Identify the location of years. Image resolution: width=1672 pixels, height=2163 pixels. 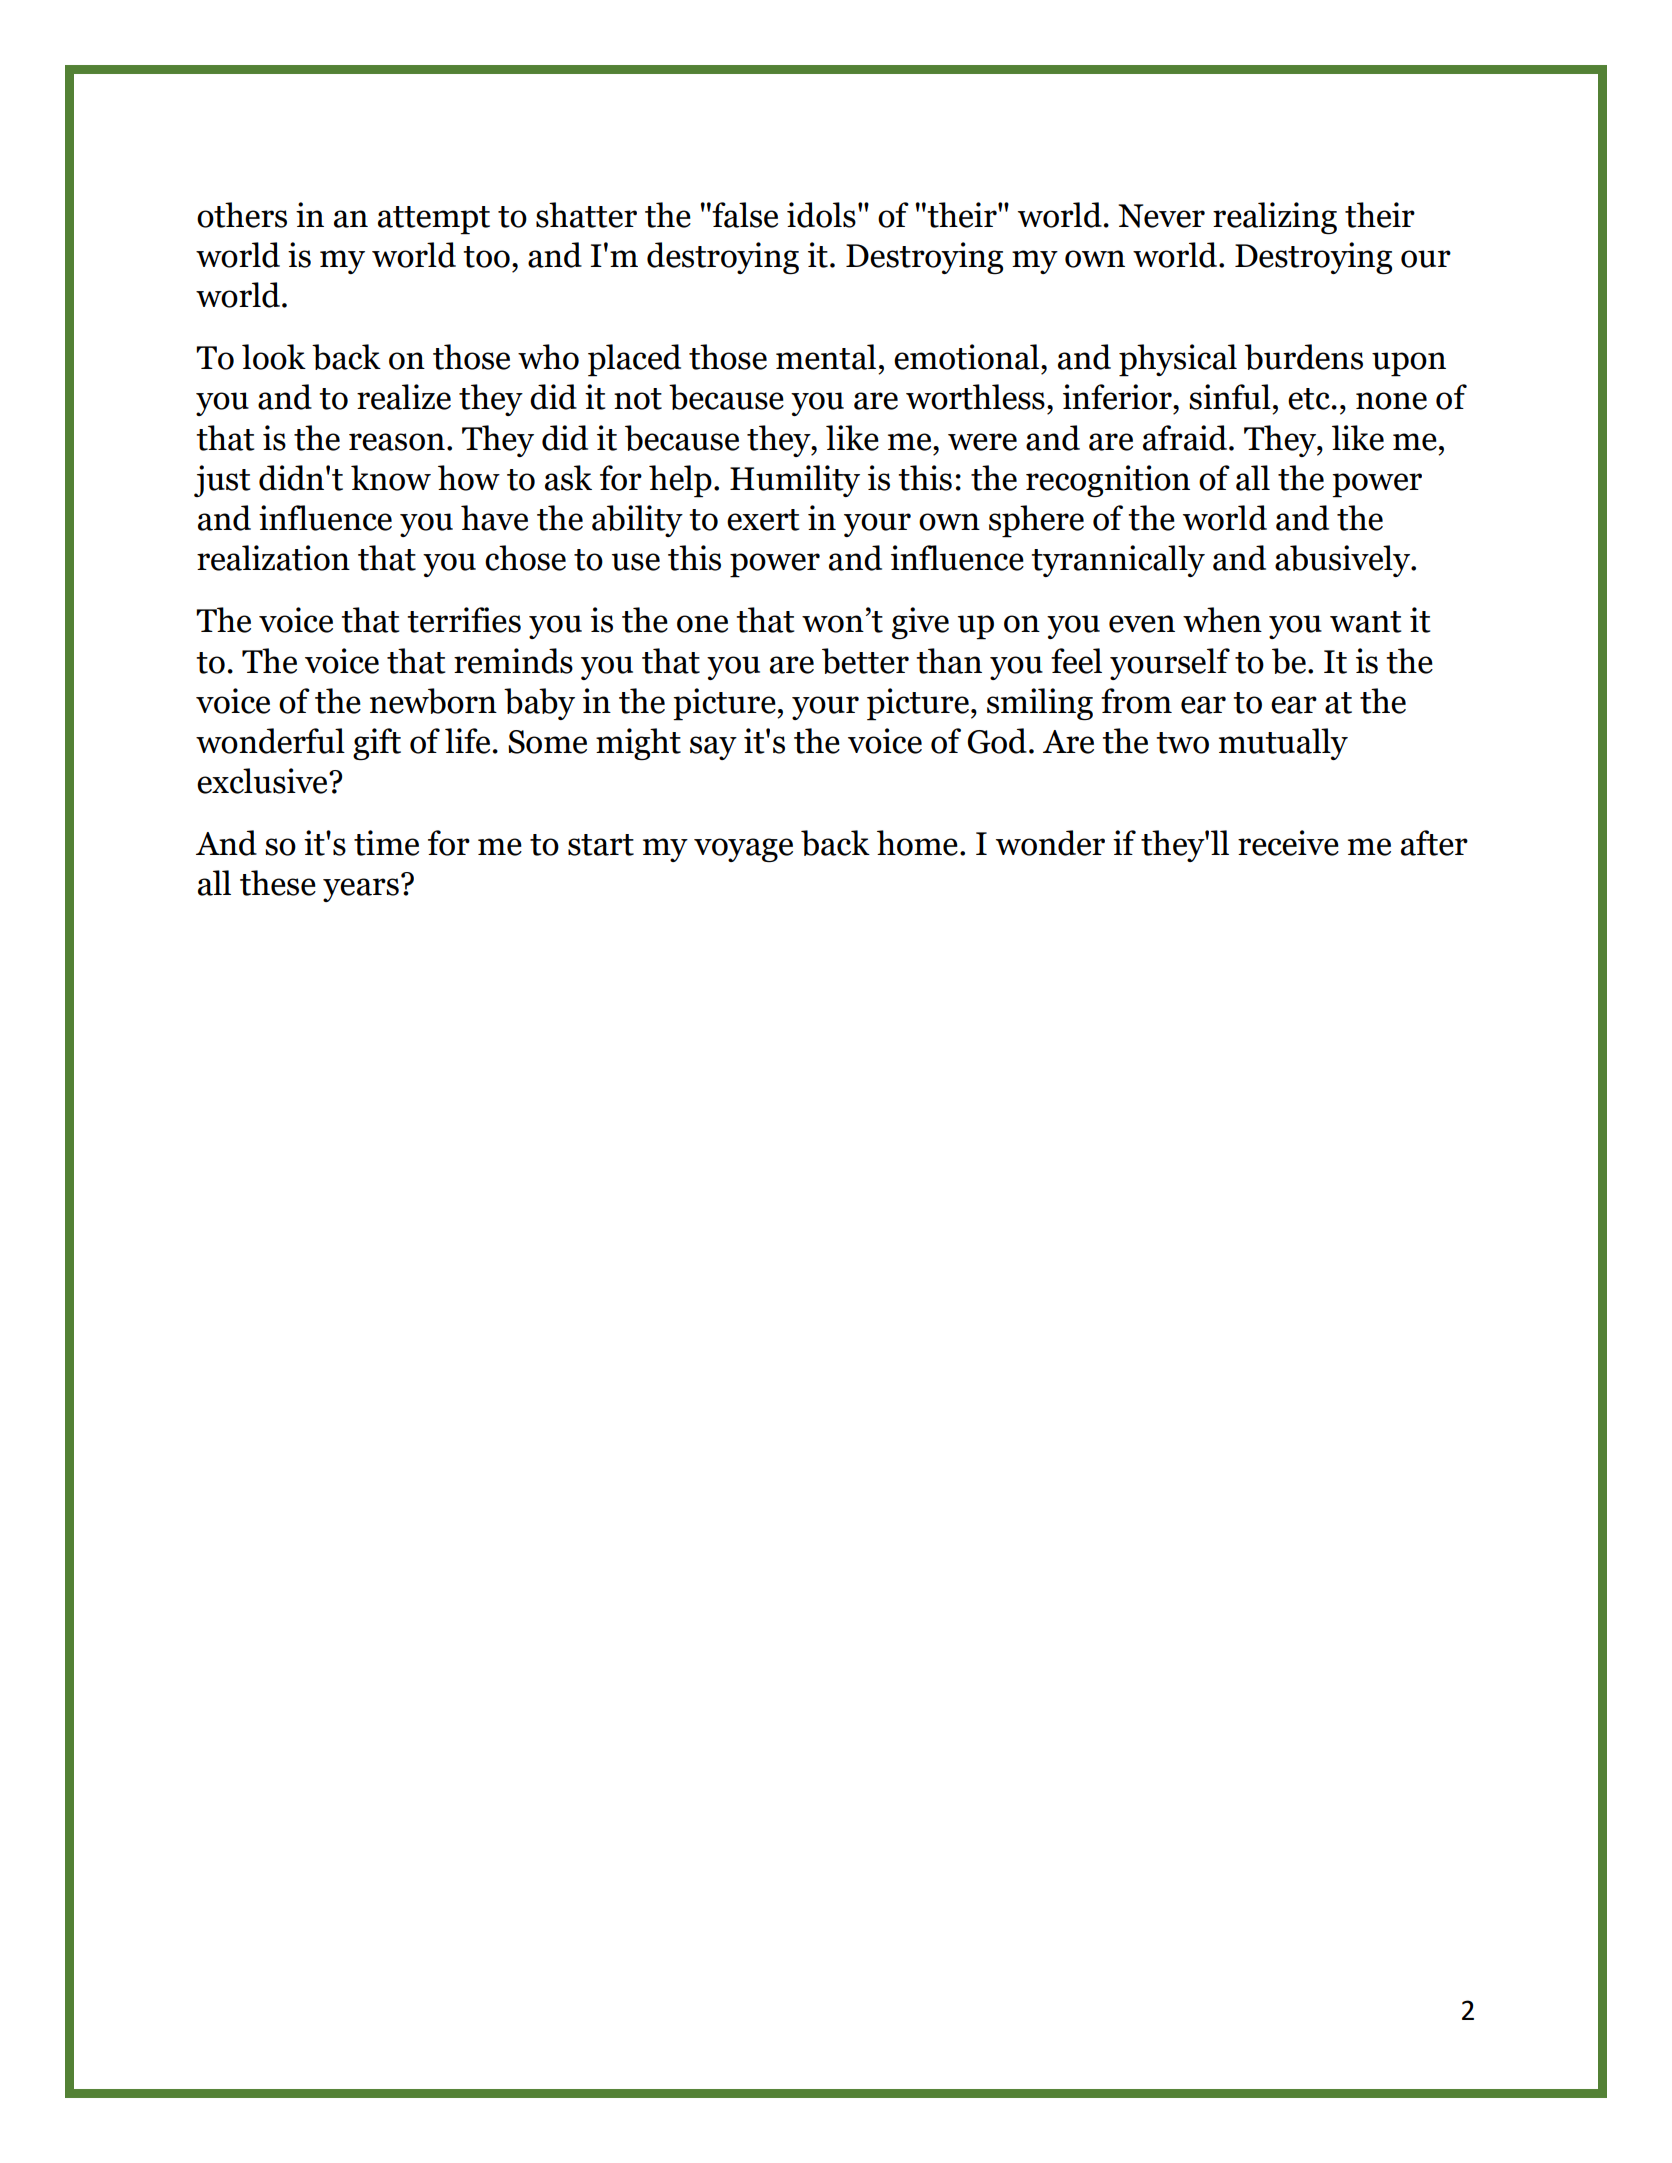
(361, 890).
